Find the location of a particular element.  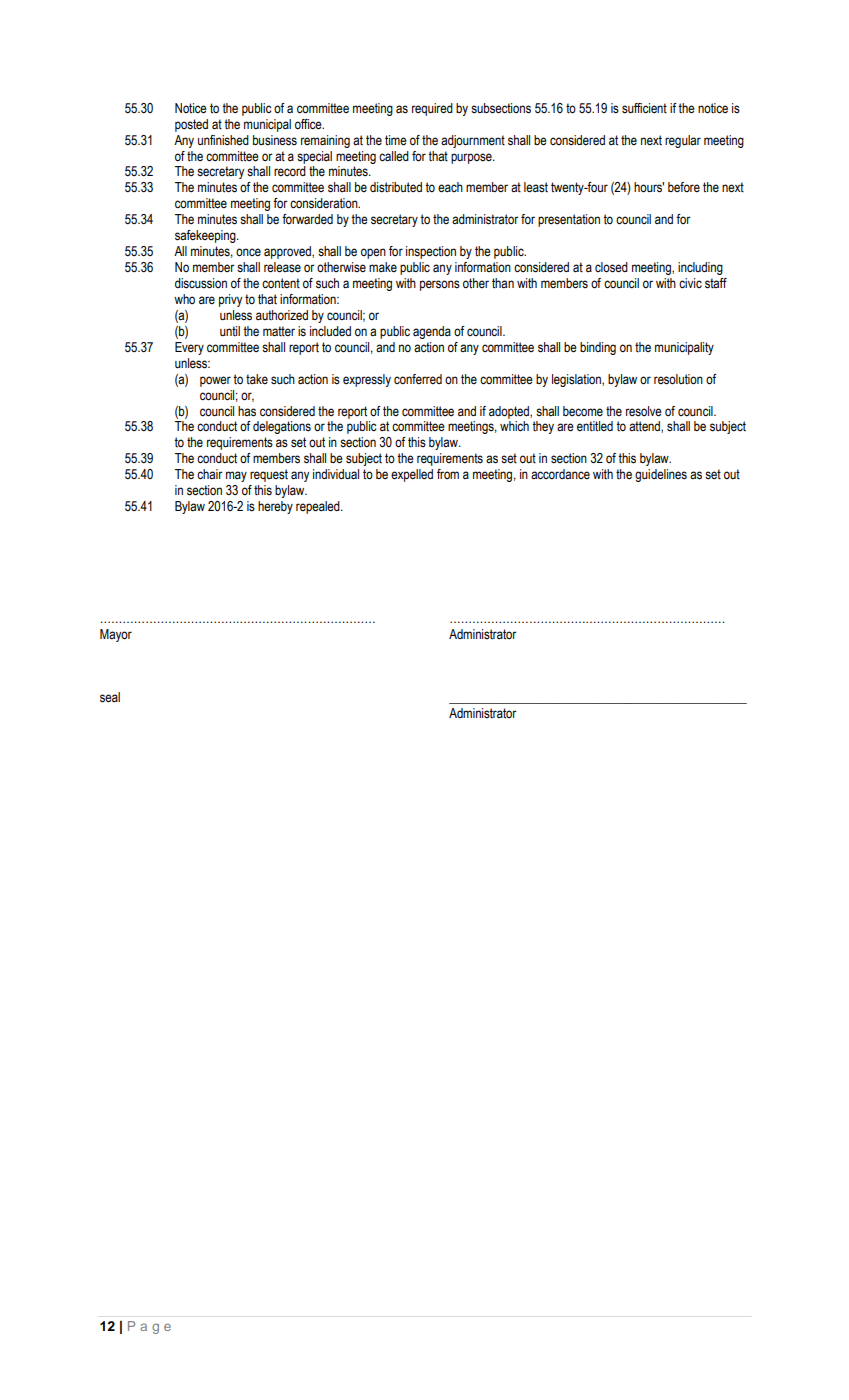

Mayor is located at coordinates (116, 635).
